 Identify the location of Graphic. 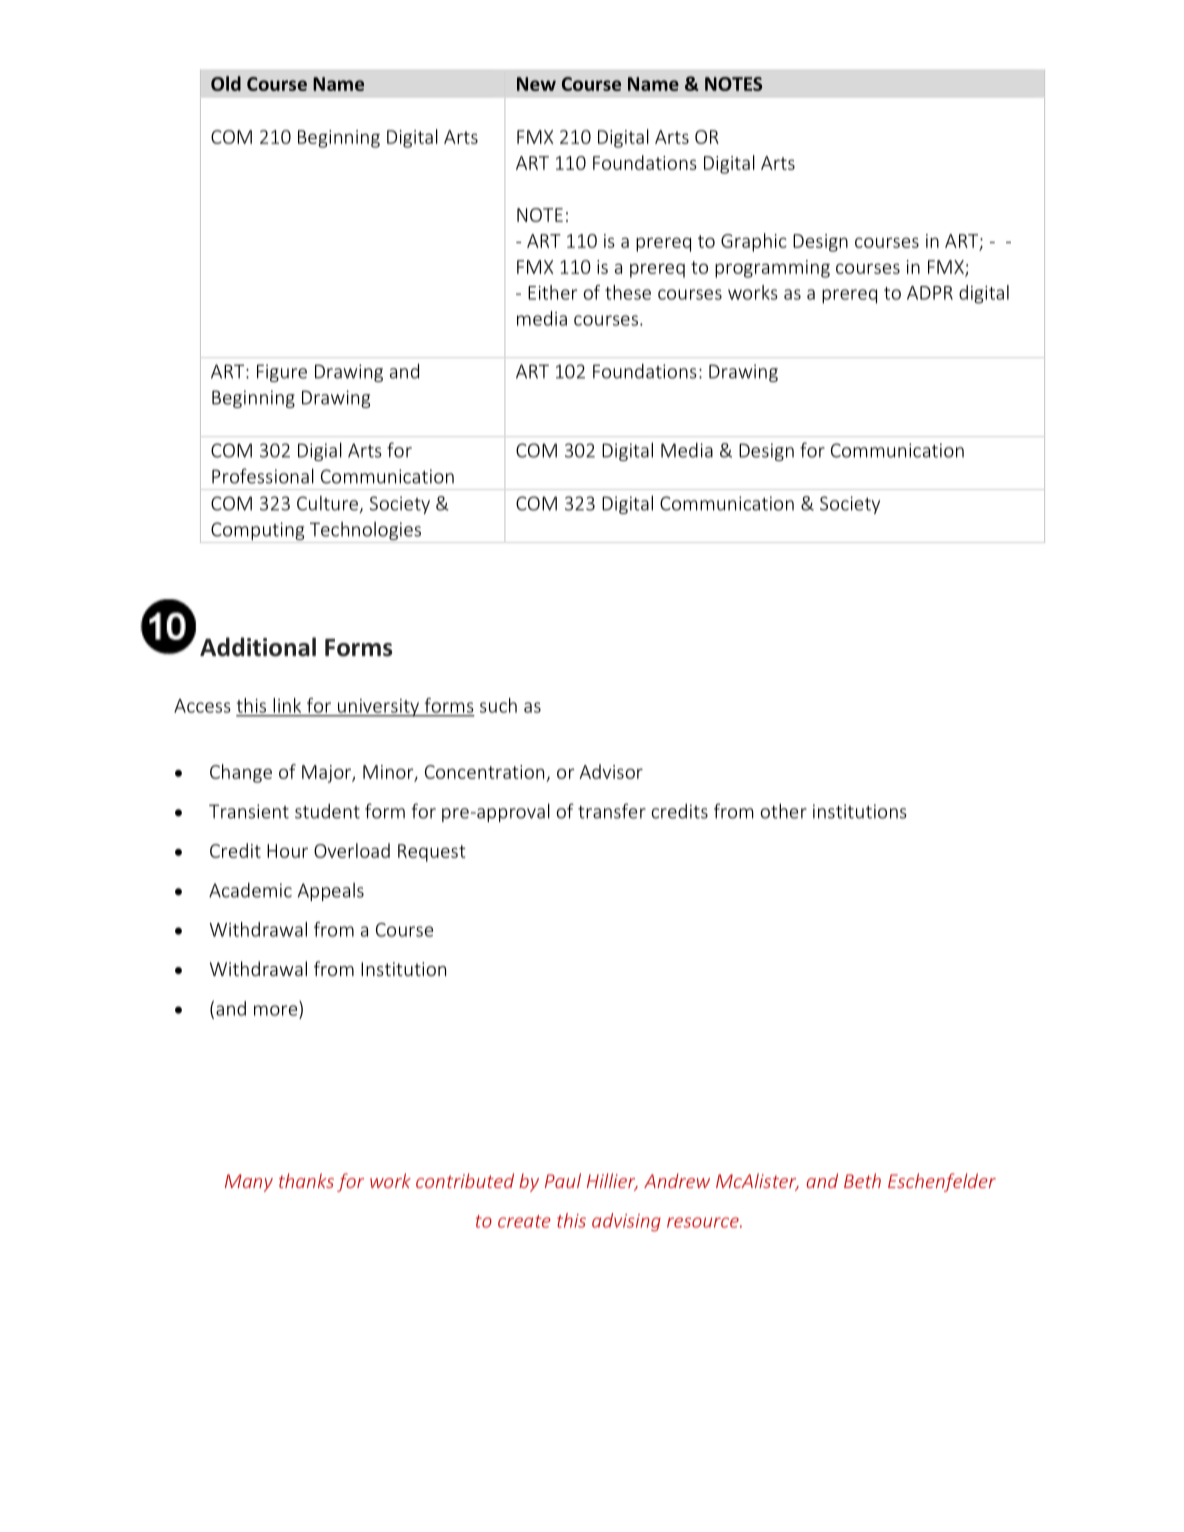
(754, 242).
